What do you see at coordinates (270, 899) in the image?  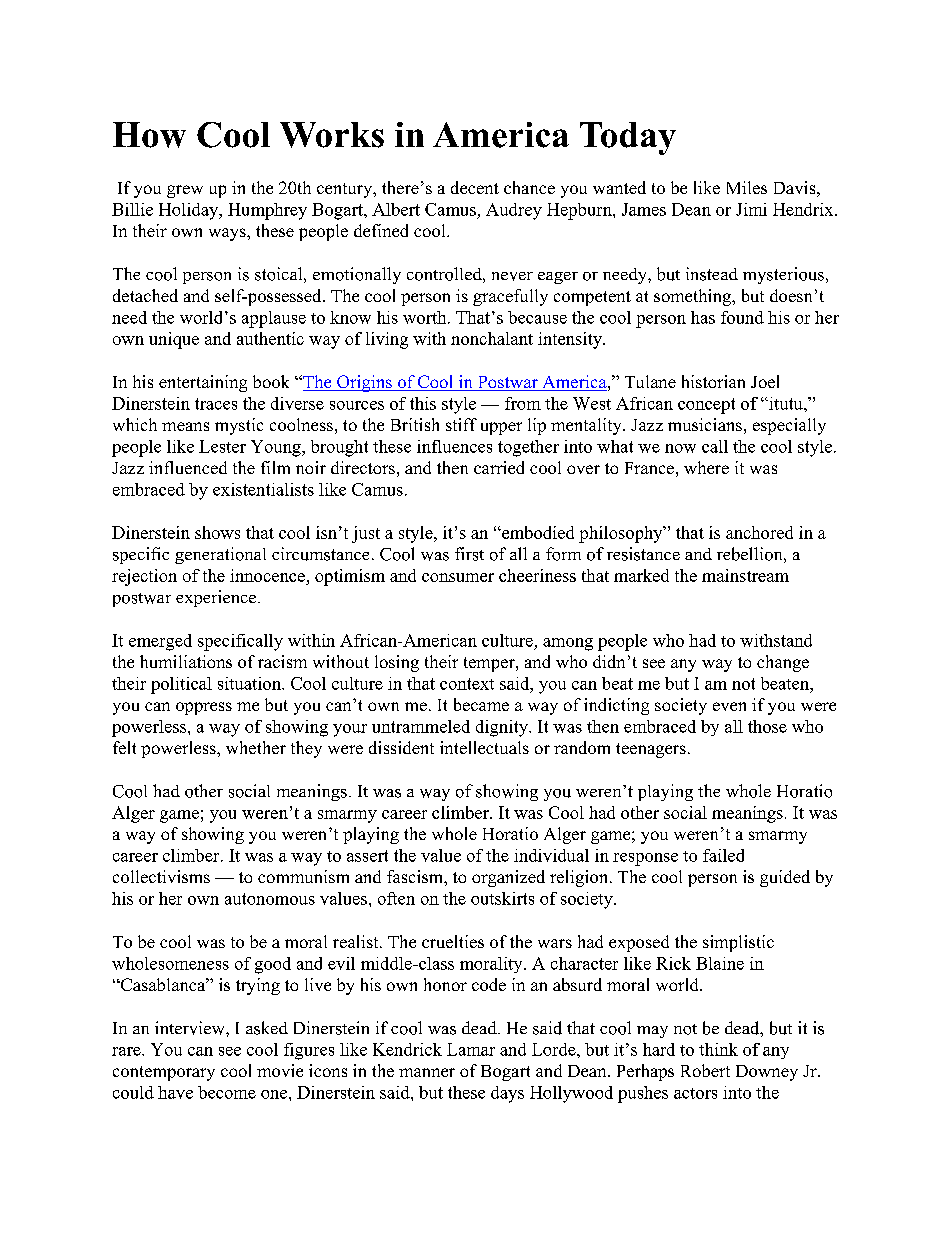 I see `autonomous` at bounding box center [270, 899].
